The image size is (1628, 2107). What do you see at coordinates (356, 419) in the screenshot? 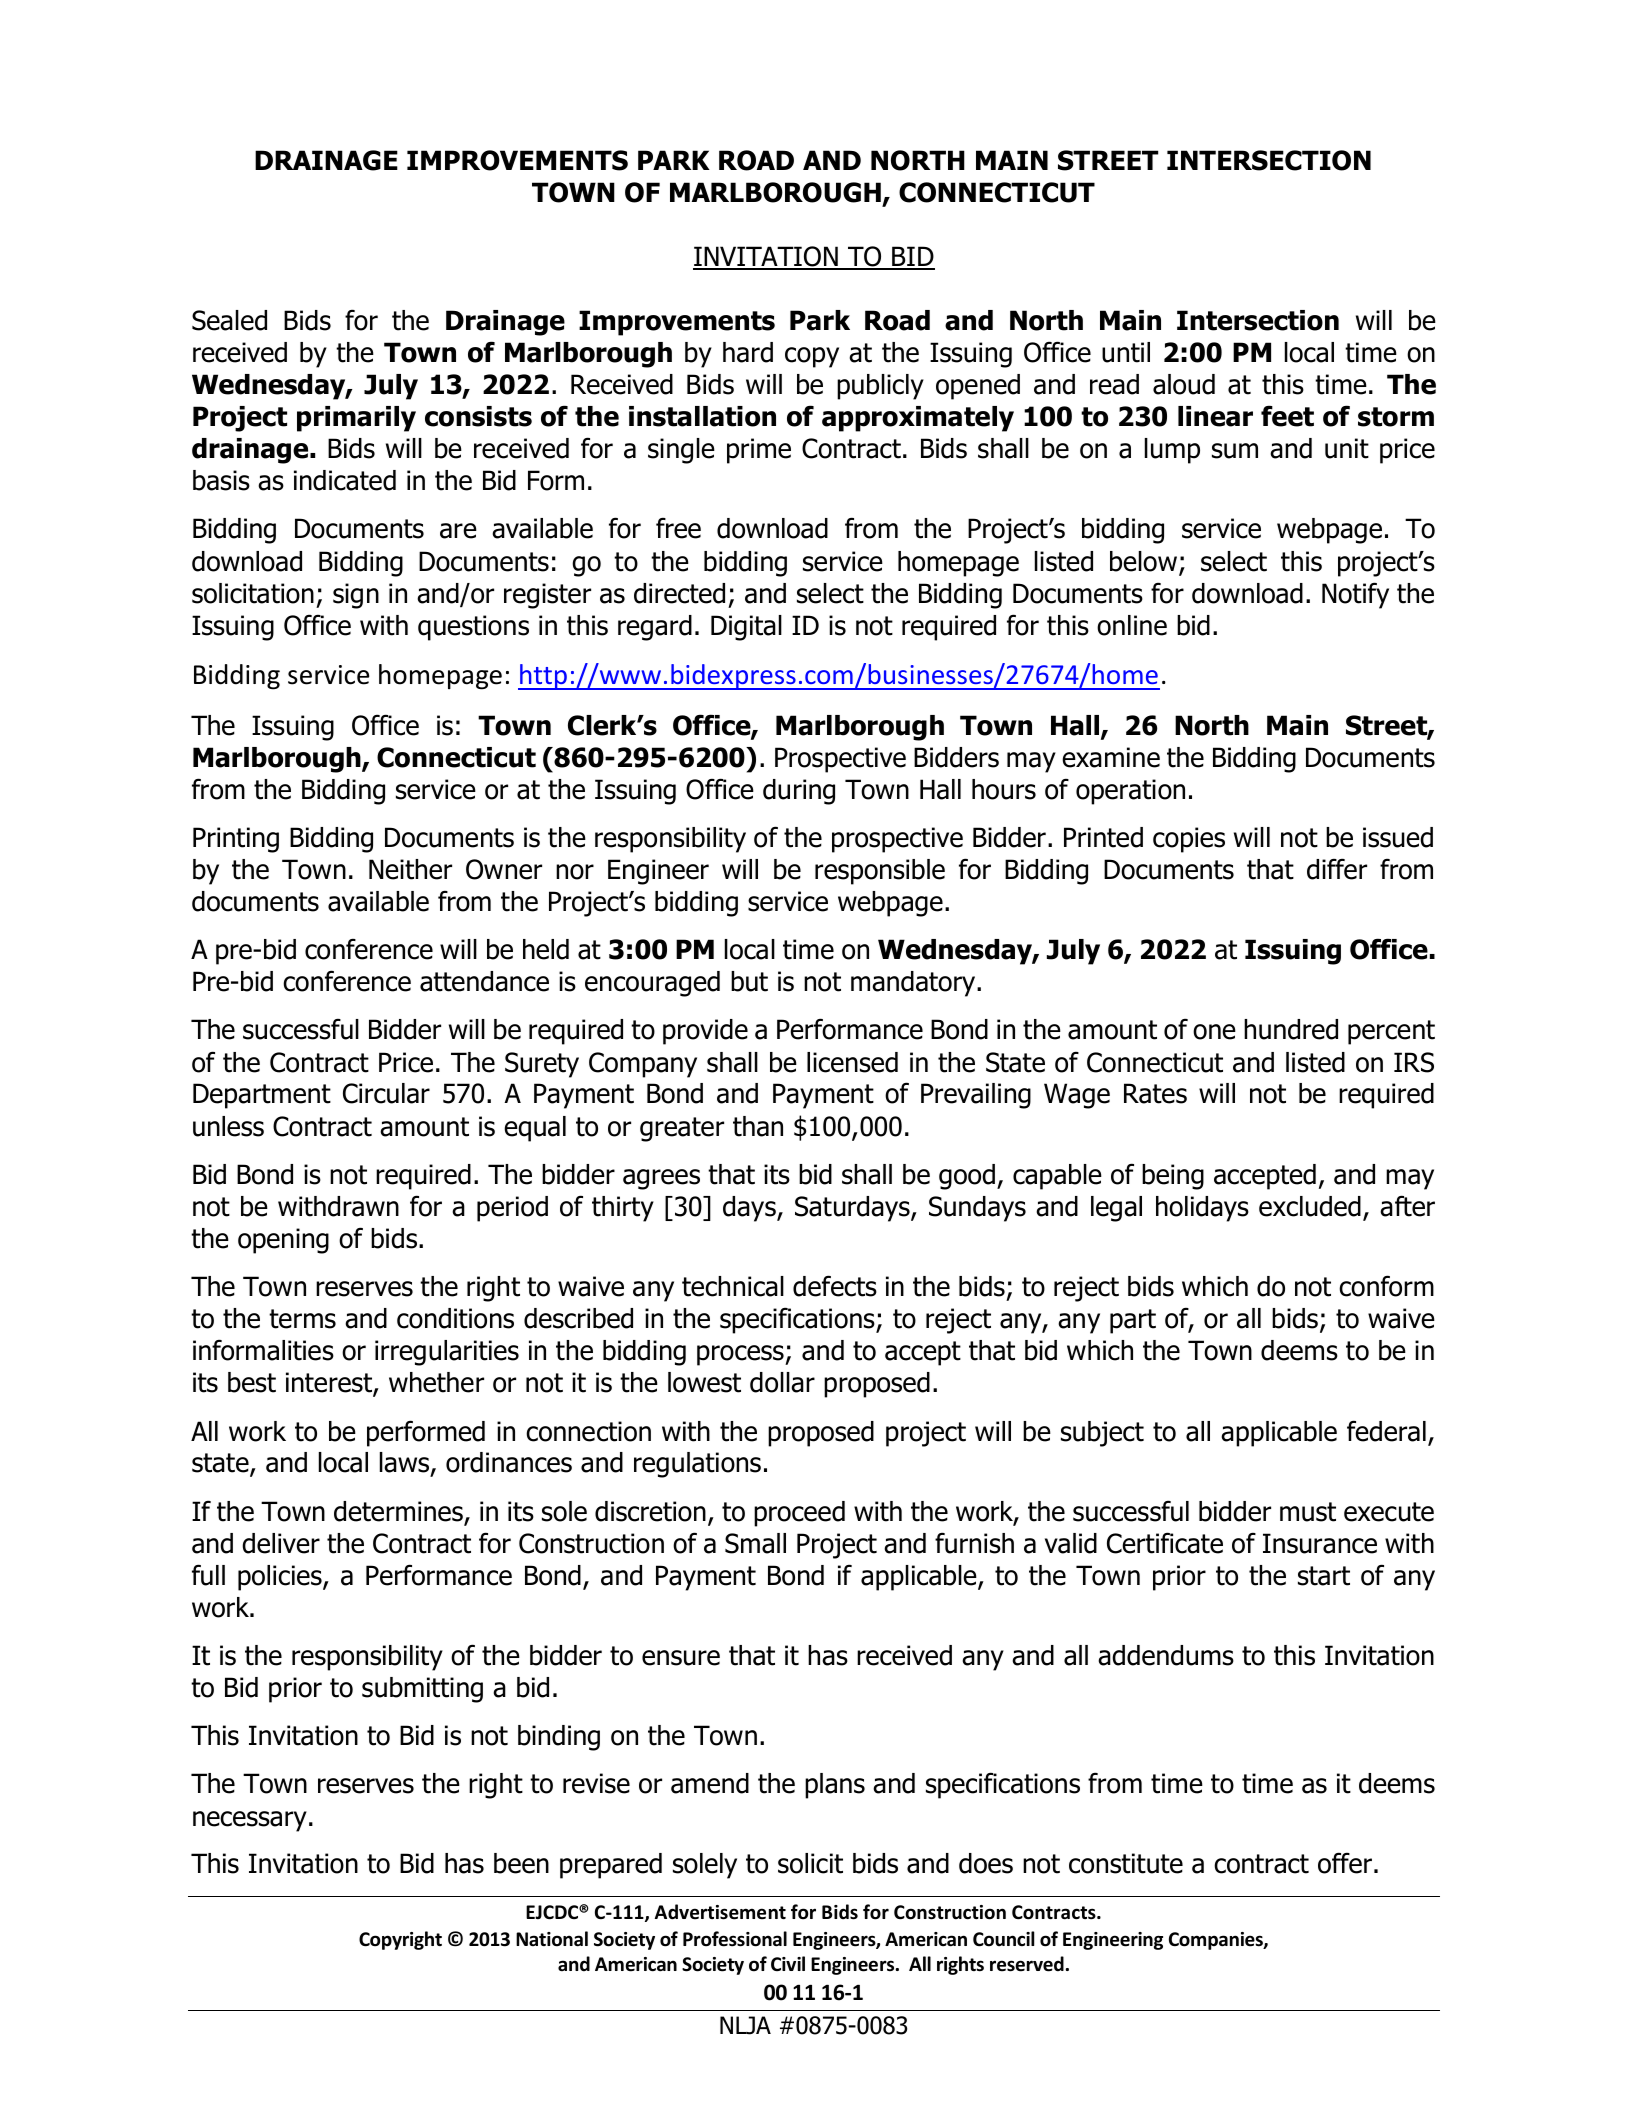
I see `primarily` at bounding box center [356, 419].
